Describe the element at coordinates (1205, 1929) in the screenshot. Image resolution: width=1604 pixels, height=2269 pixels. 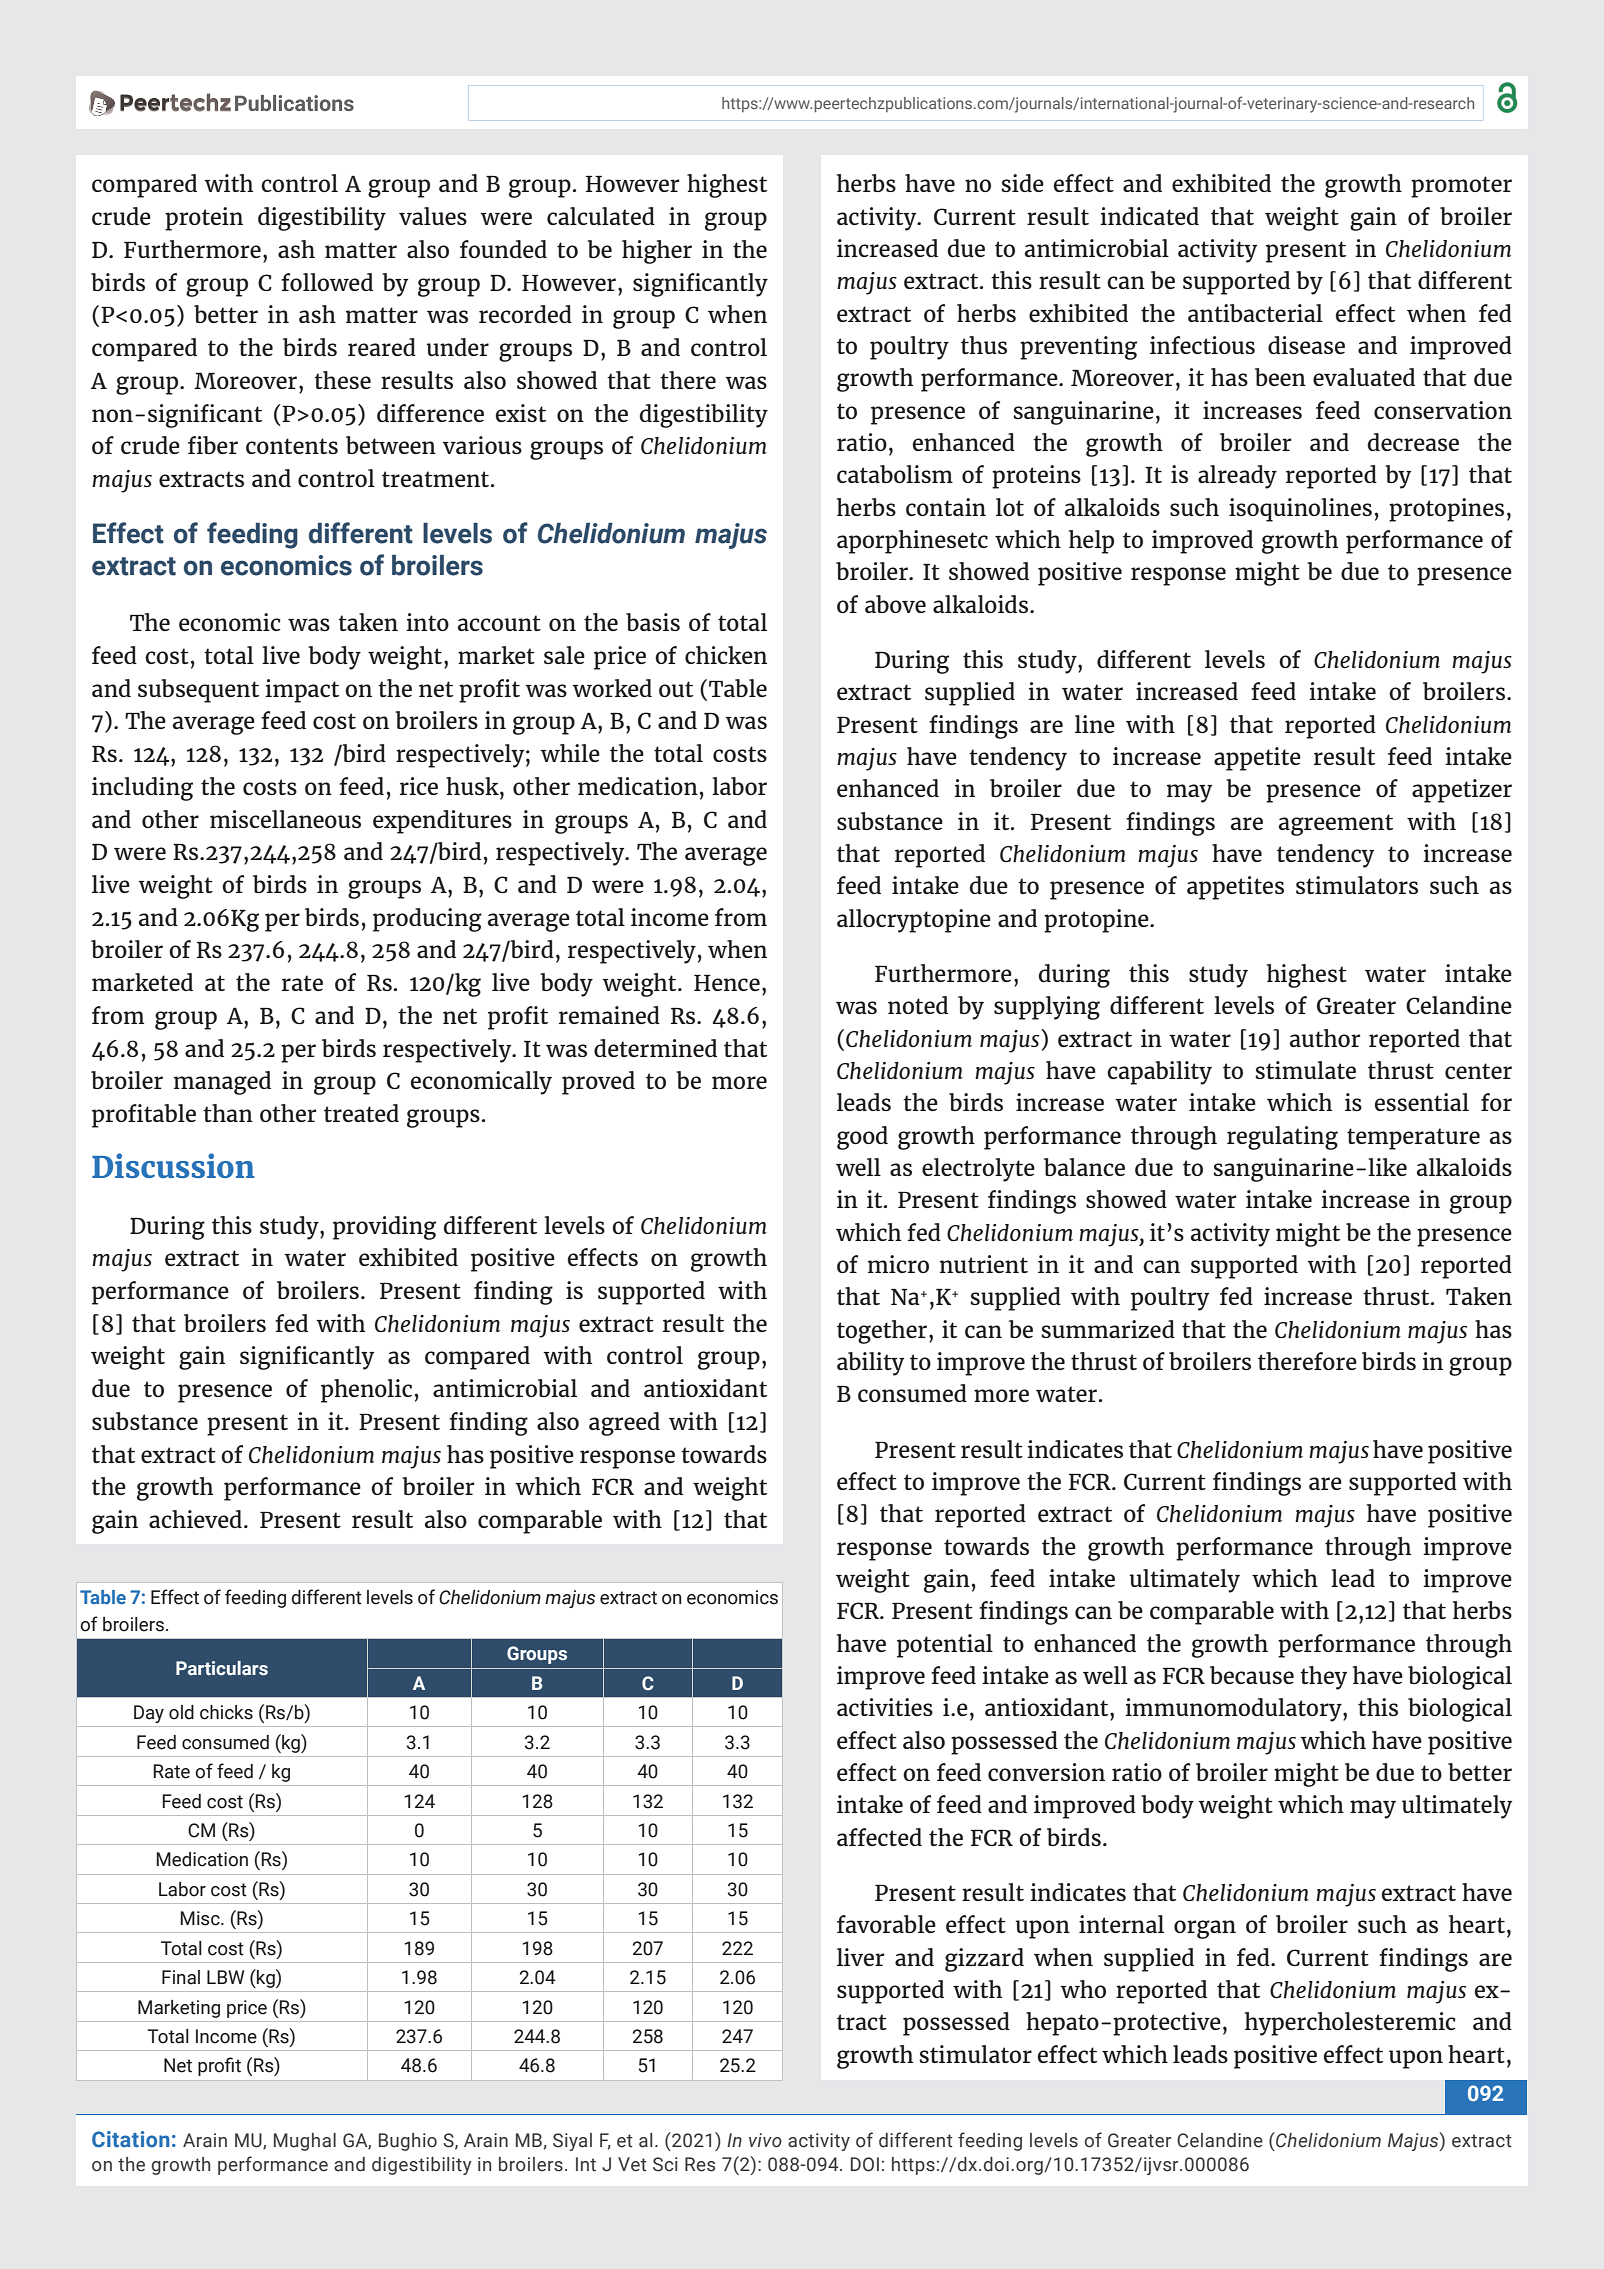
I see `organ` at that location.
